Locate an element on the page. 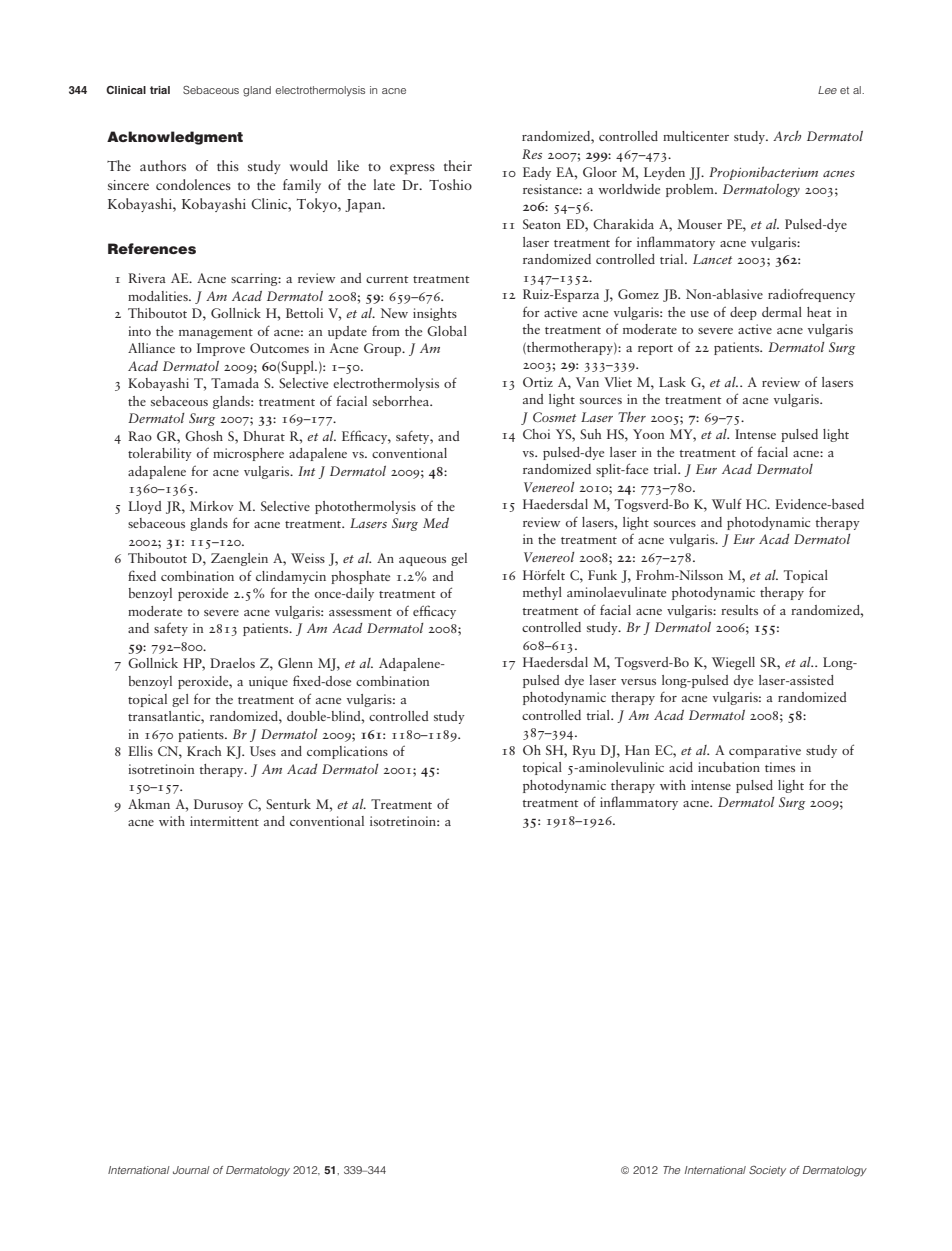 The height and width of the document is (1251, 952). their is located at coordinates (458, 165).
